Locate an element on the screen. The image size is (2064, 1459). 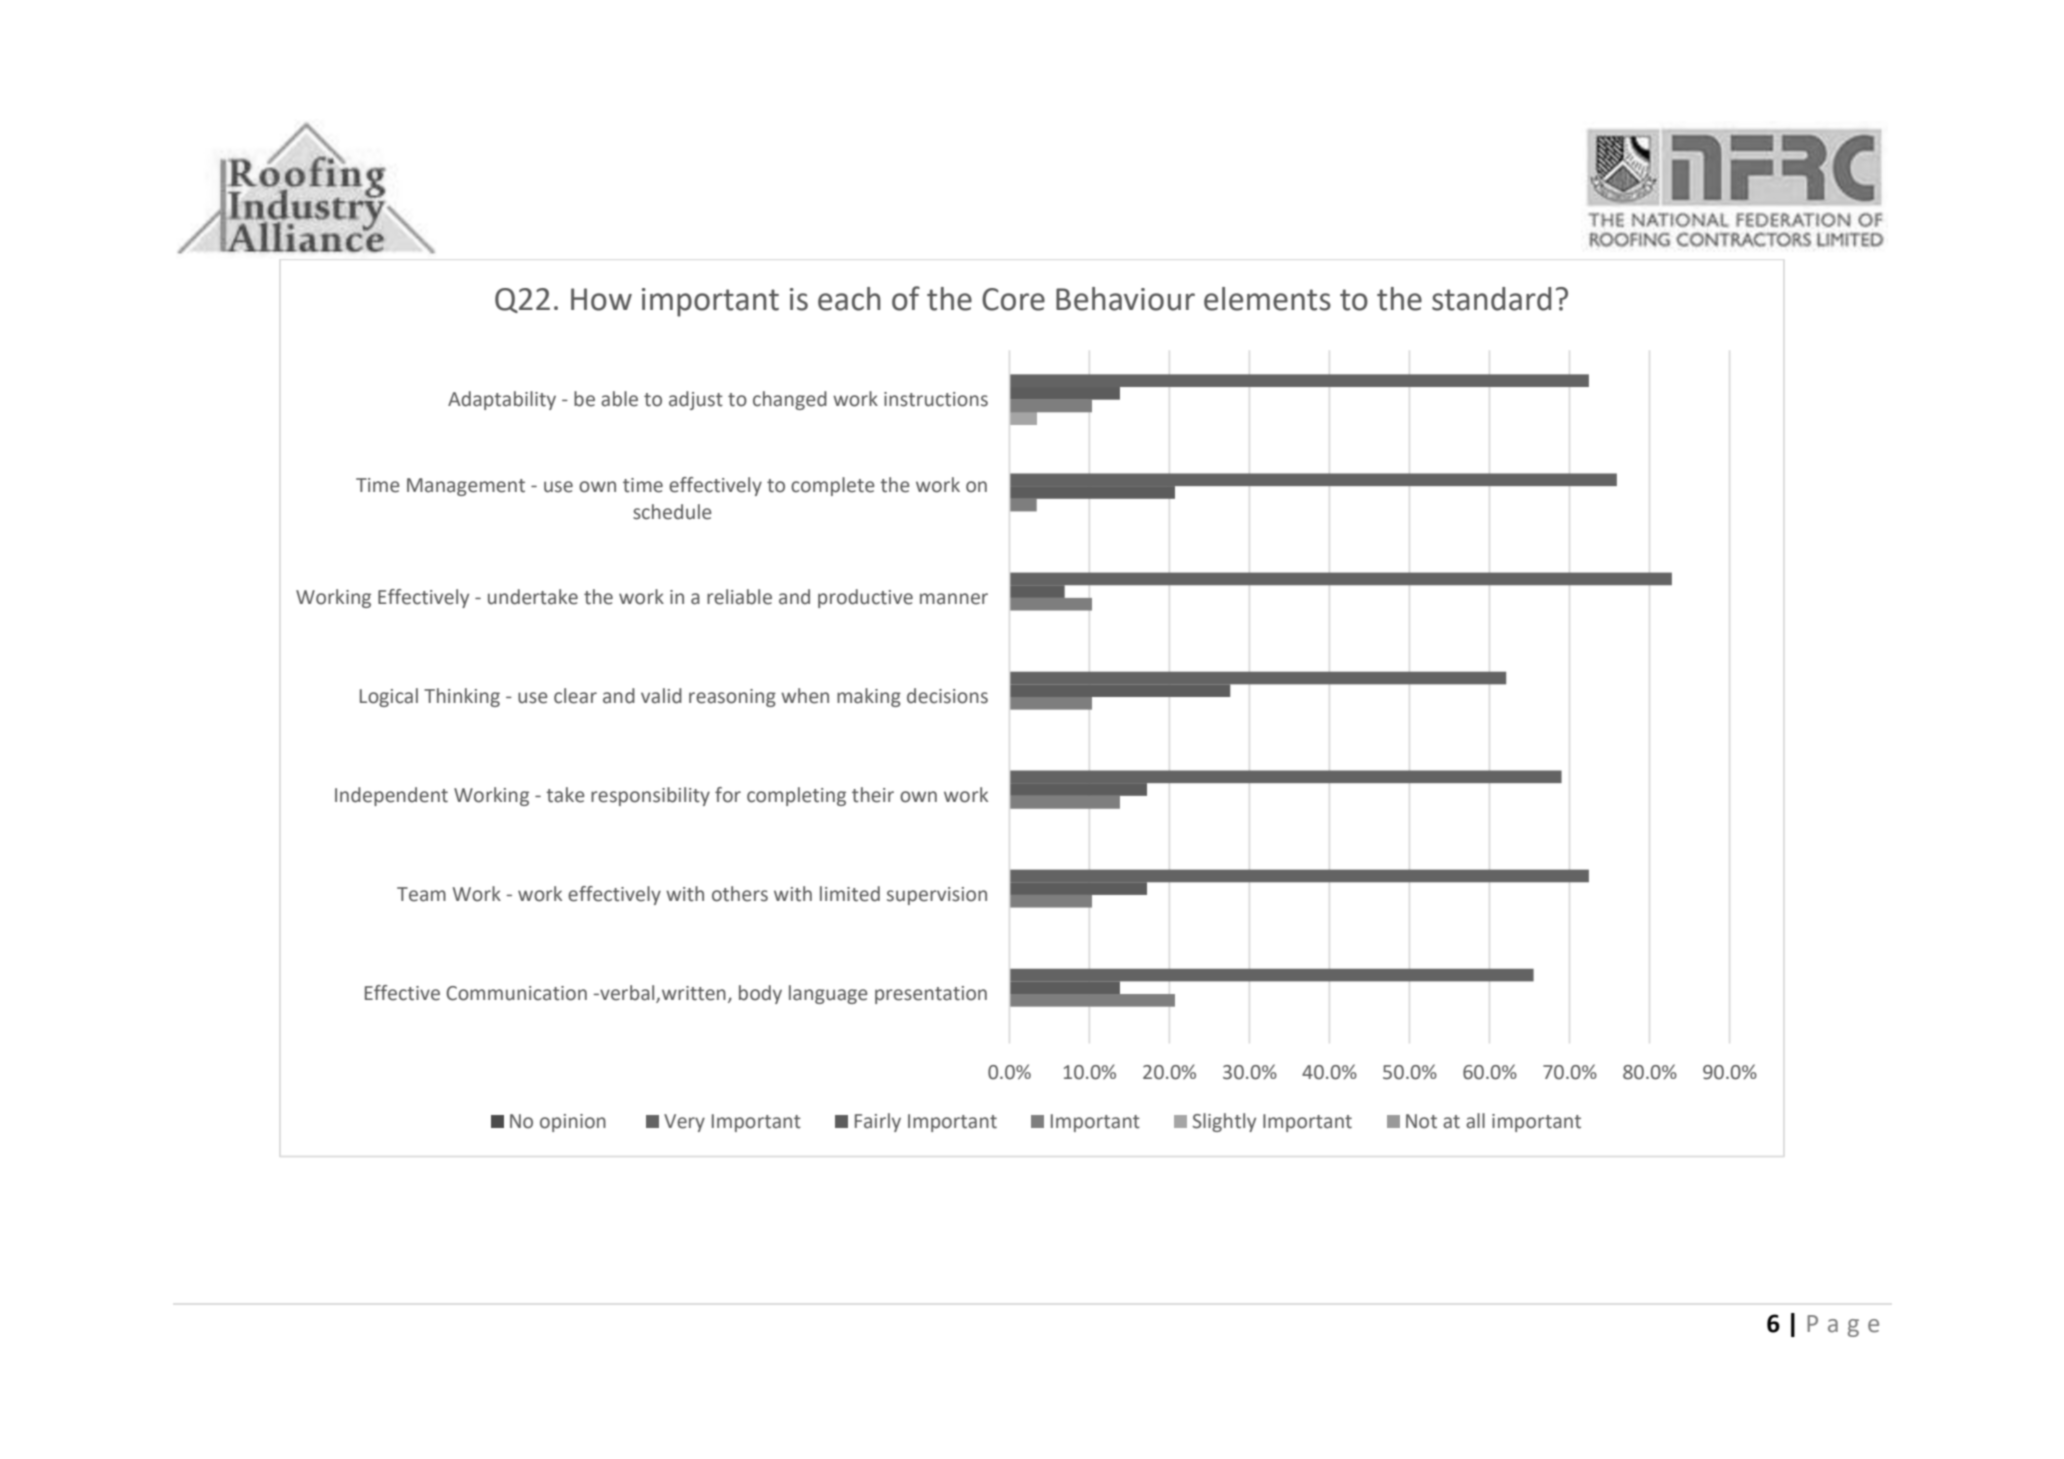
Core is located at coordinates (1013, 299).
